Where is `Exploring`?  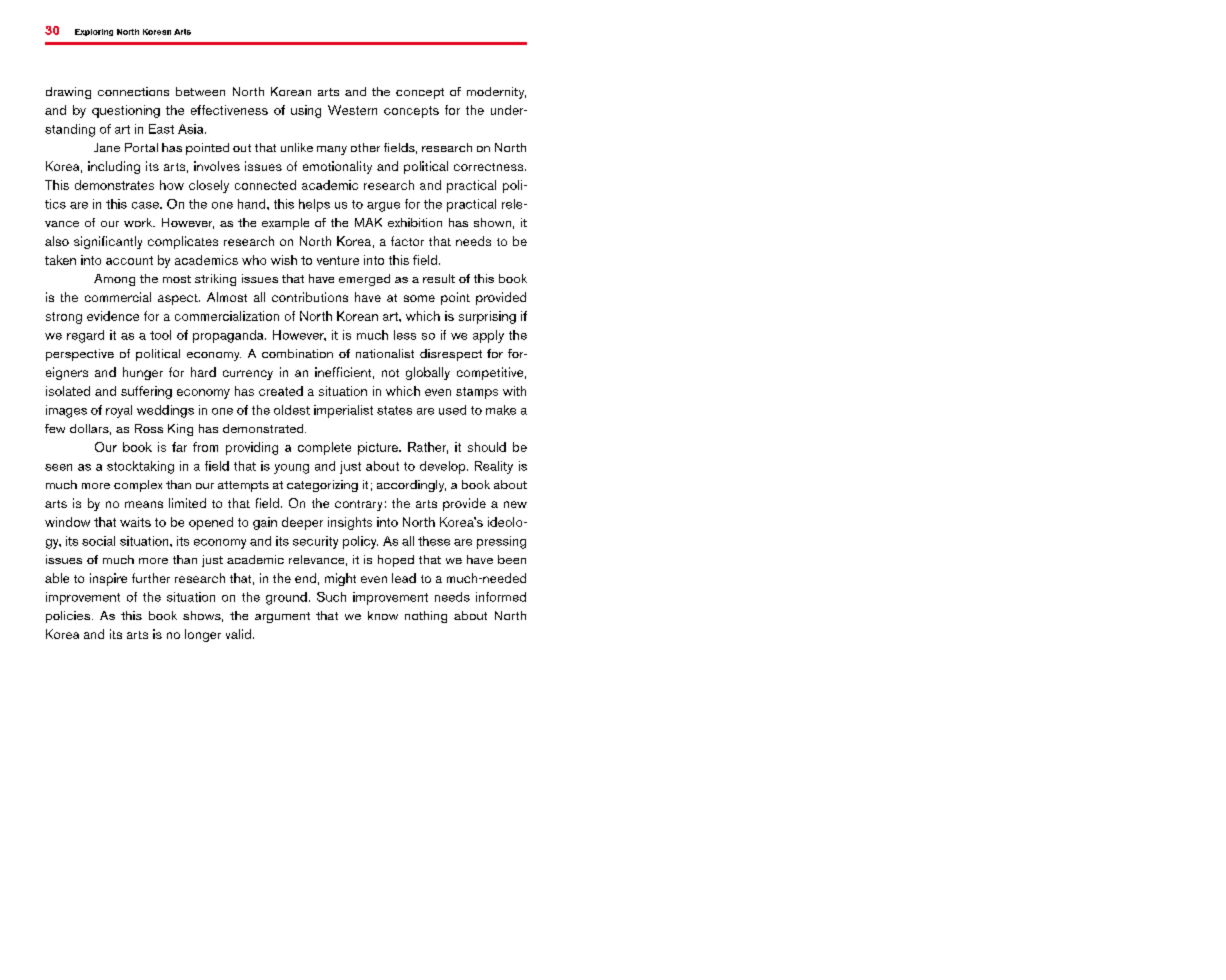
Exploring is located at coordinates (94, 32).
